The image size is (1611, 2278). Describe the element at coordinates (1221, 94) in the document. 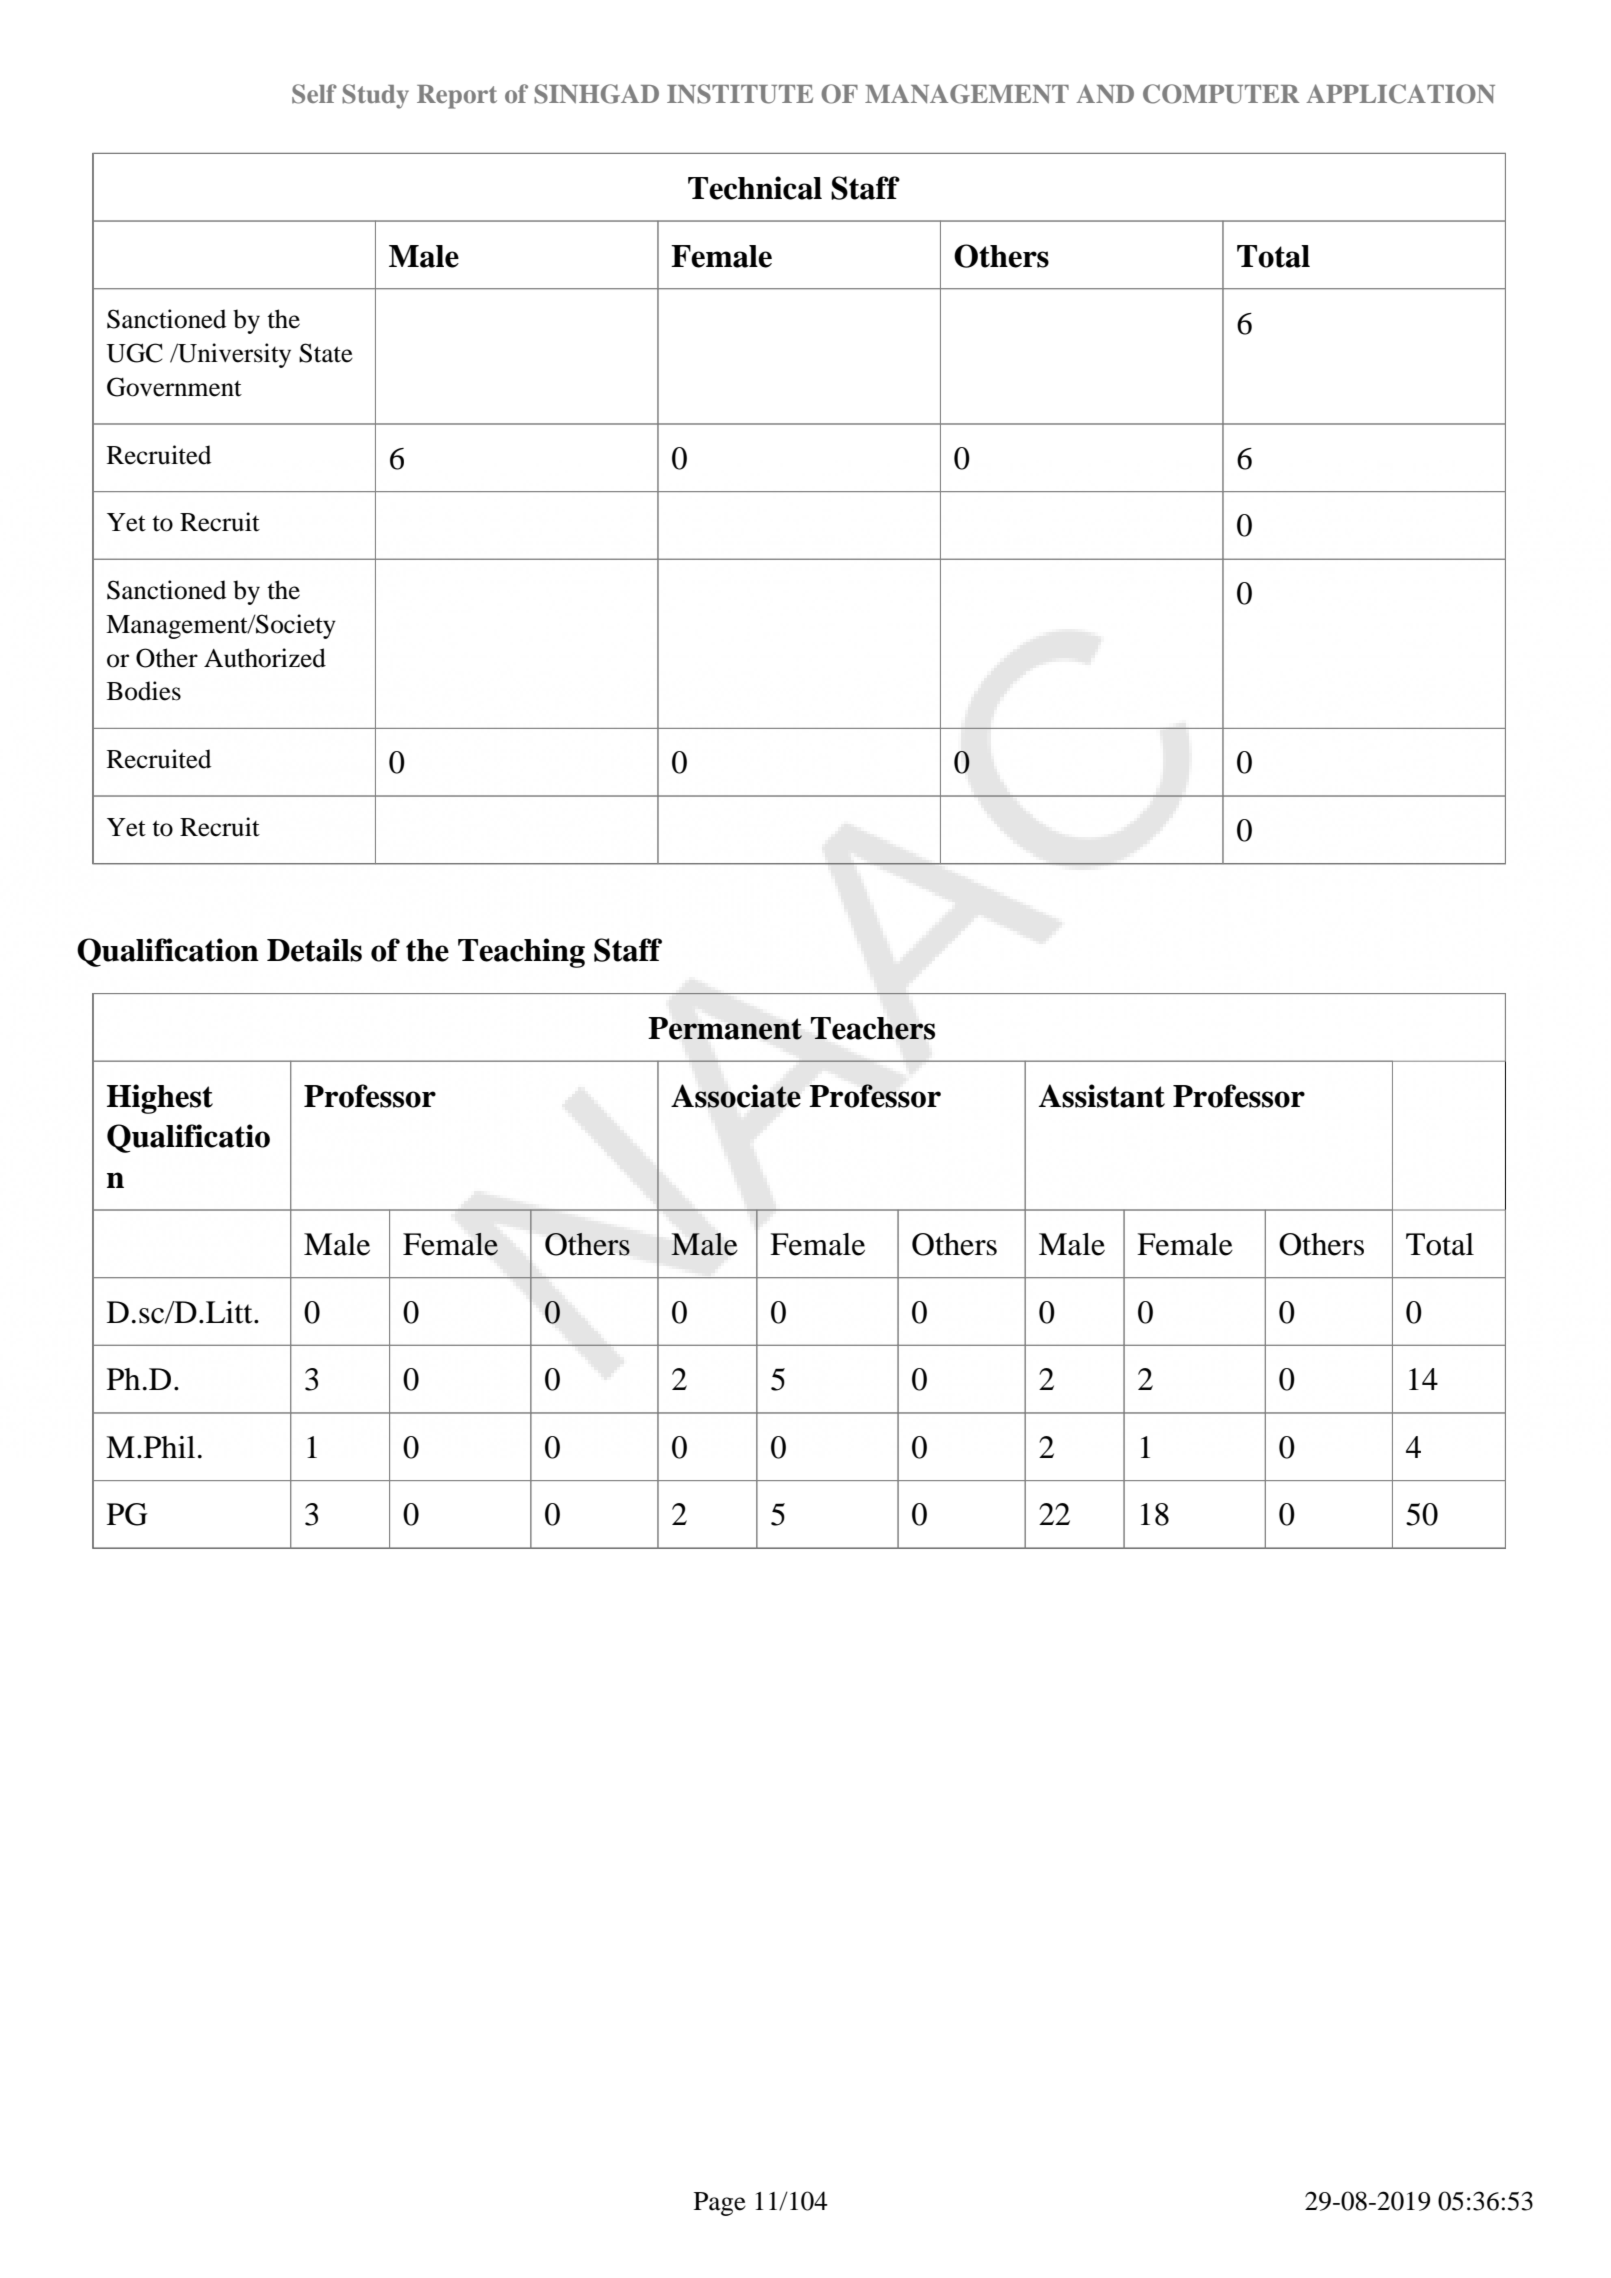

I see `COMPUTER` at that location.
